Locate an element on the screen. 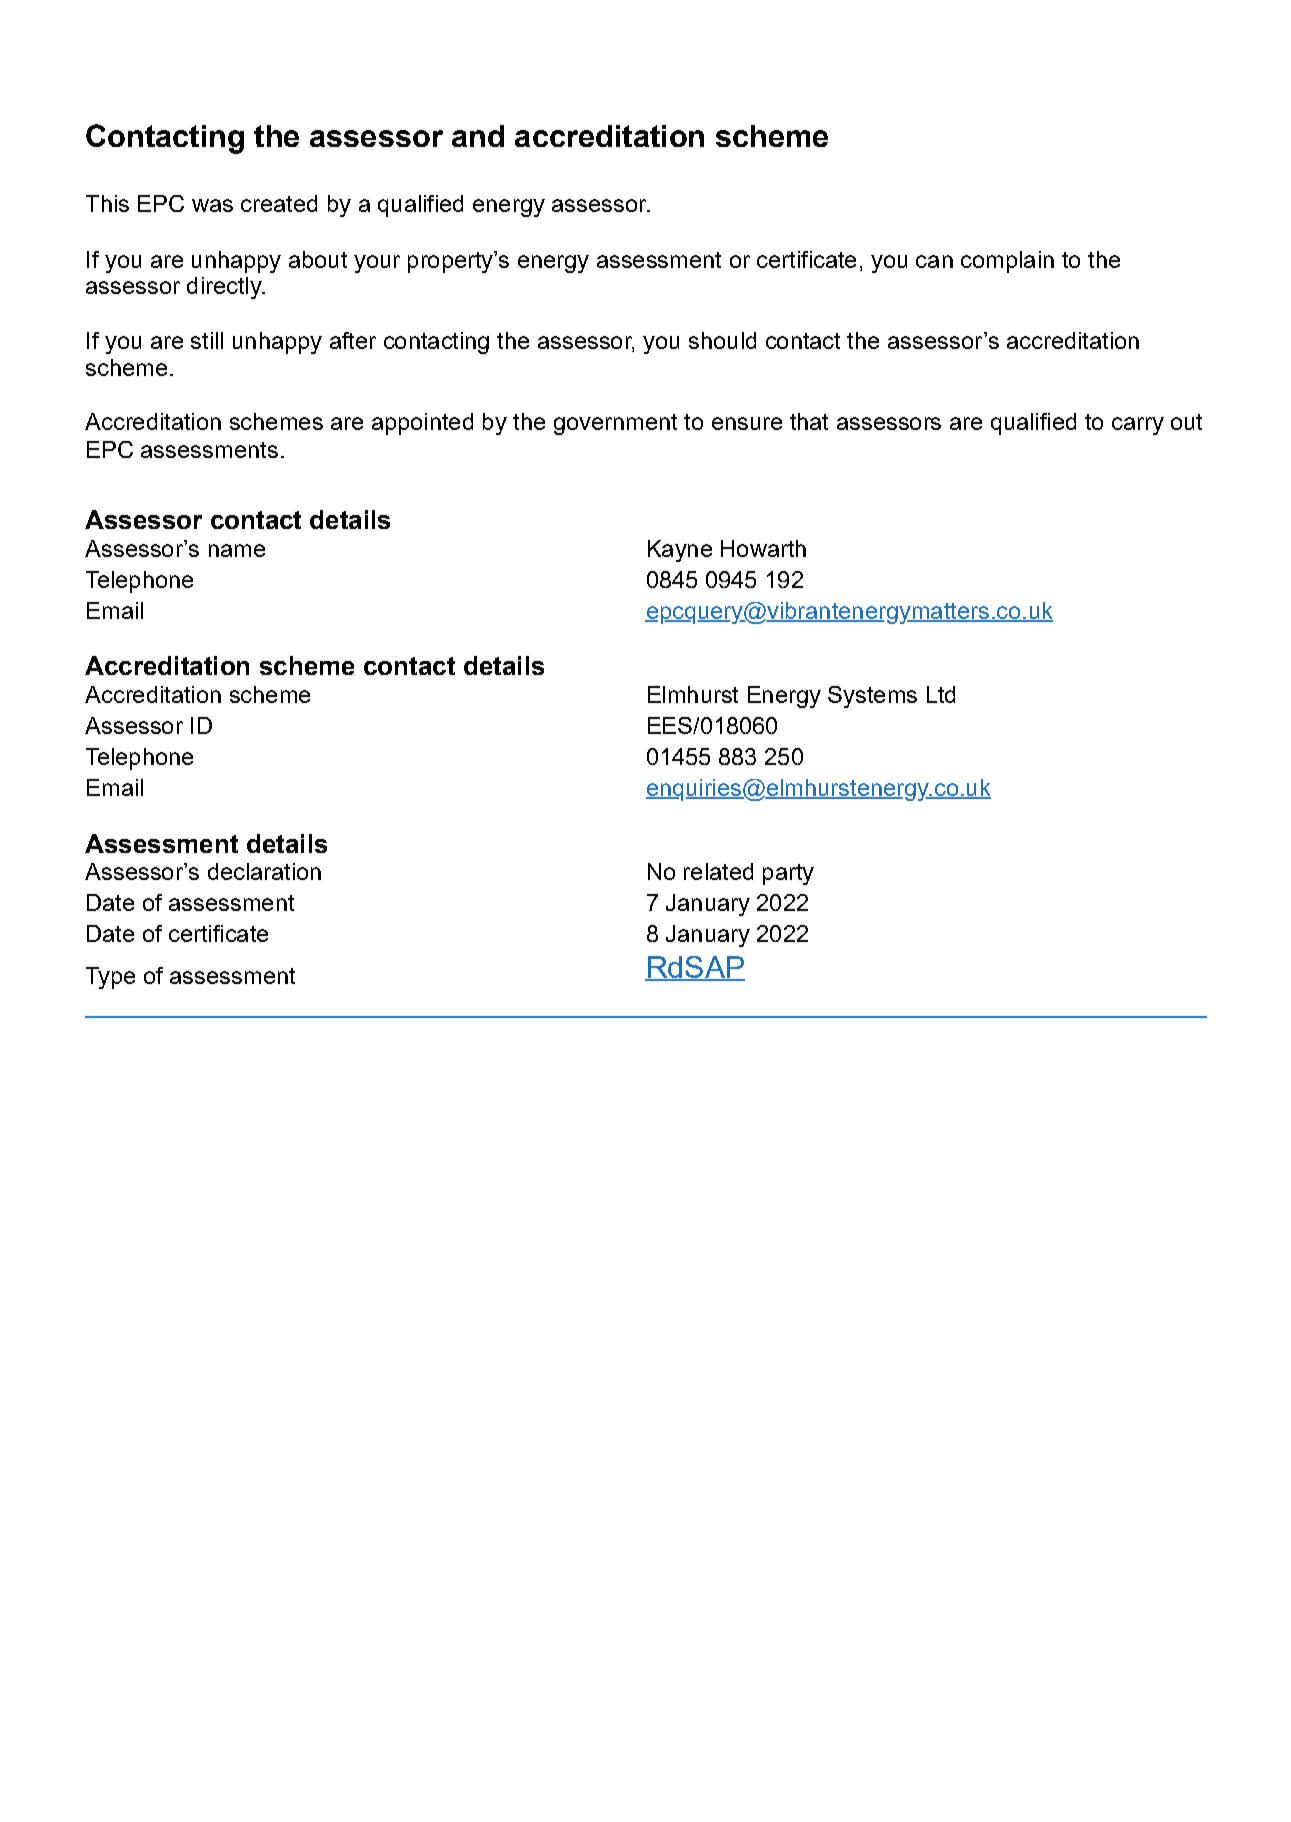 The image size is (1291, 1822). Howarth is located at coordinates (763, 548).
